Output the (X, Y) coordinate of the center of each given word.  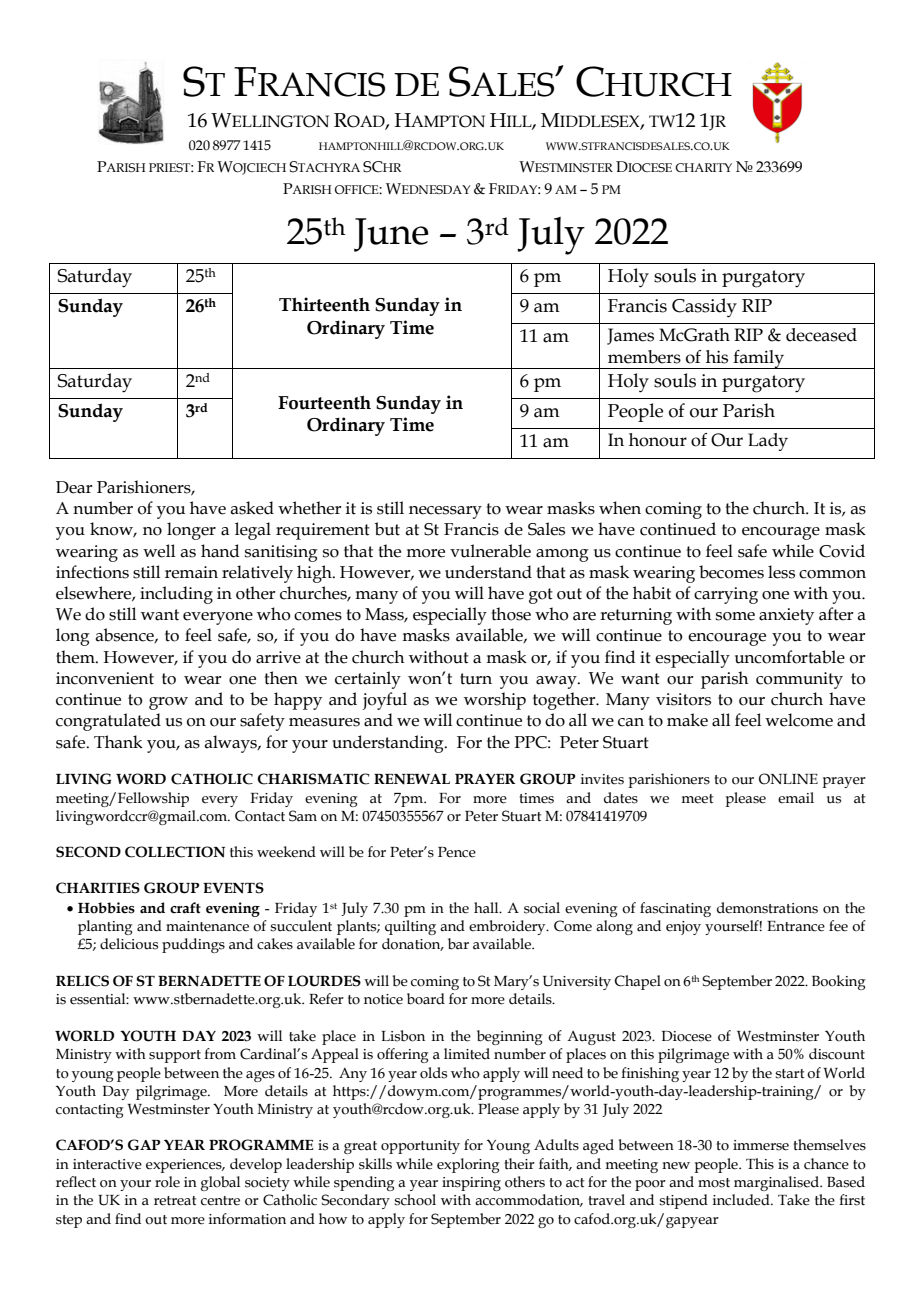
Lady (768, 442)
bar (458, 944)
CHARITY (703, 167)
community (799, 680)
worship (495, 701)
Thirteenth (324, 304)
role (167, 1182)
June (391, 235)
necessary (445, 512)
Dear (74, 487)
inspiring (471, 1184)
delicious (129, 944)
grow (168, 703)
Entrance (796, 926)
